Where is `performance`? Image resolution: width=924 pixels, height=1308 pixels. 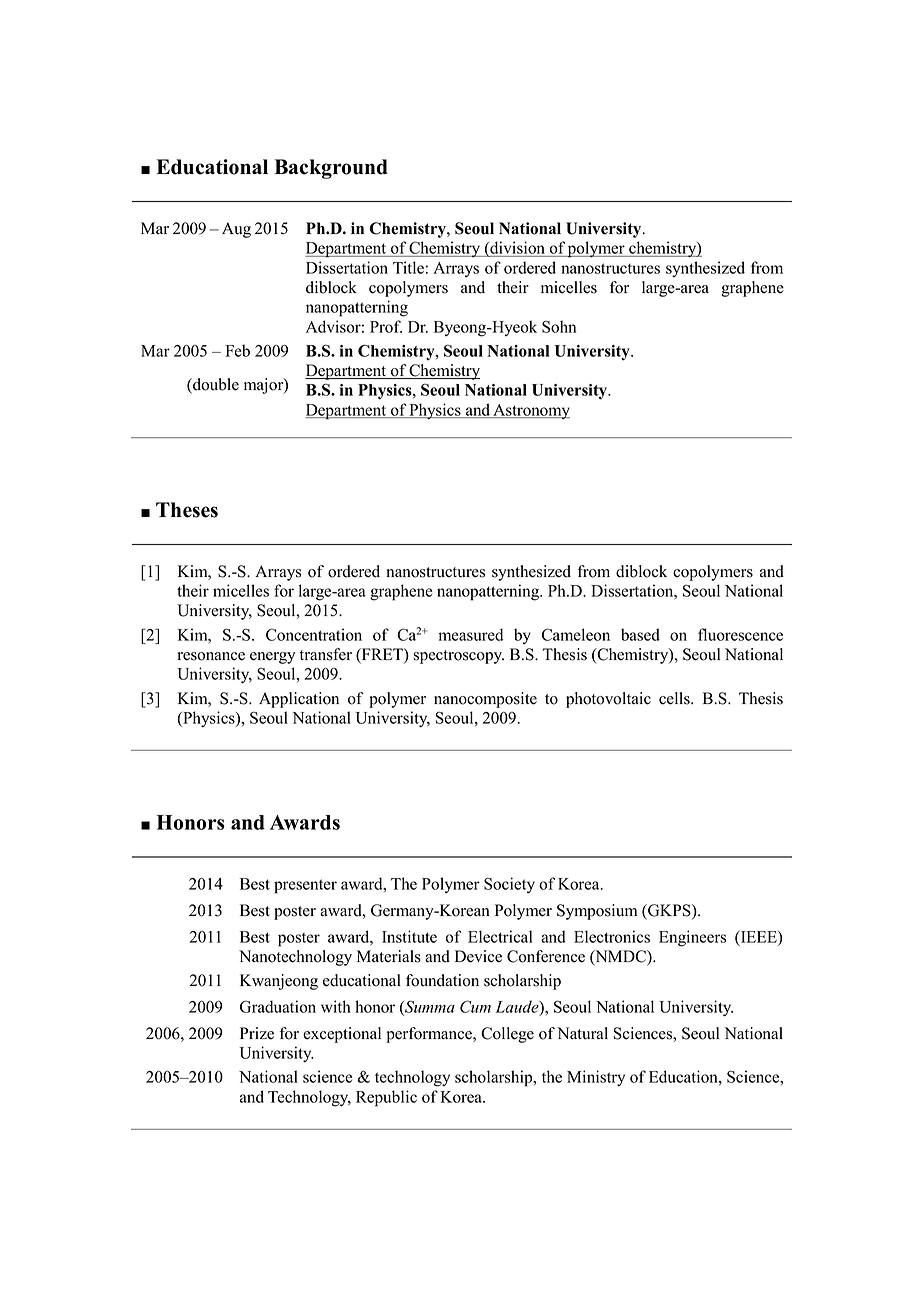 performance is located at coordinates (430, 1035).
